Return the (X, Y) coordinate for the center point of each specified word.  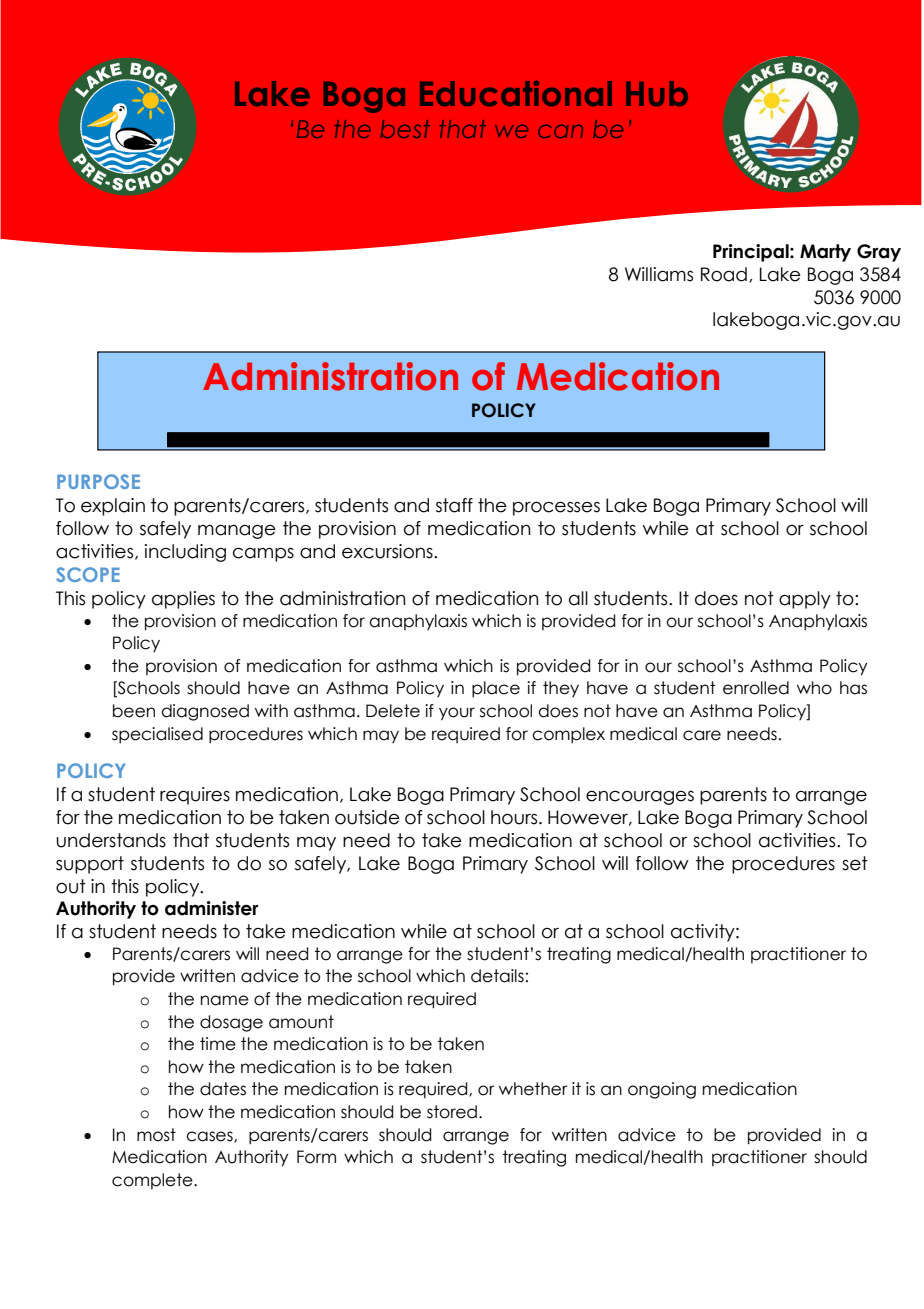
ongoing (662, 1090)
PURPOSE (98, 481)
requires (195, 796)
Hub (657, 93)
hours (515, 817)
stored (452, 1112)
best (405, 129)
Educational (516, 93)
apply (805, 600)
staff (454, 505)
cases (210, 1137)
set (855, 863)
